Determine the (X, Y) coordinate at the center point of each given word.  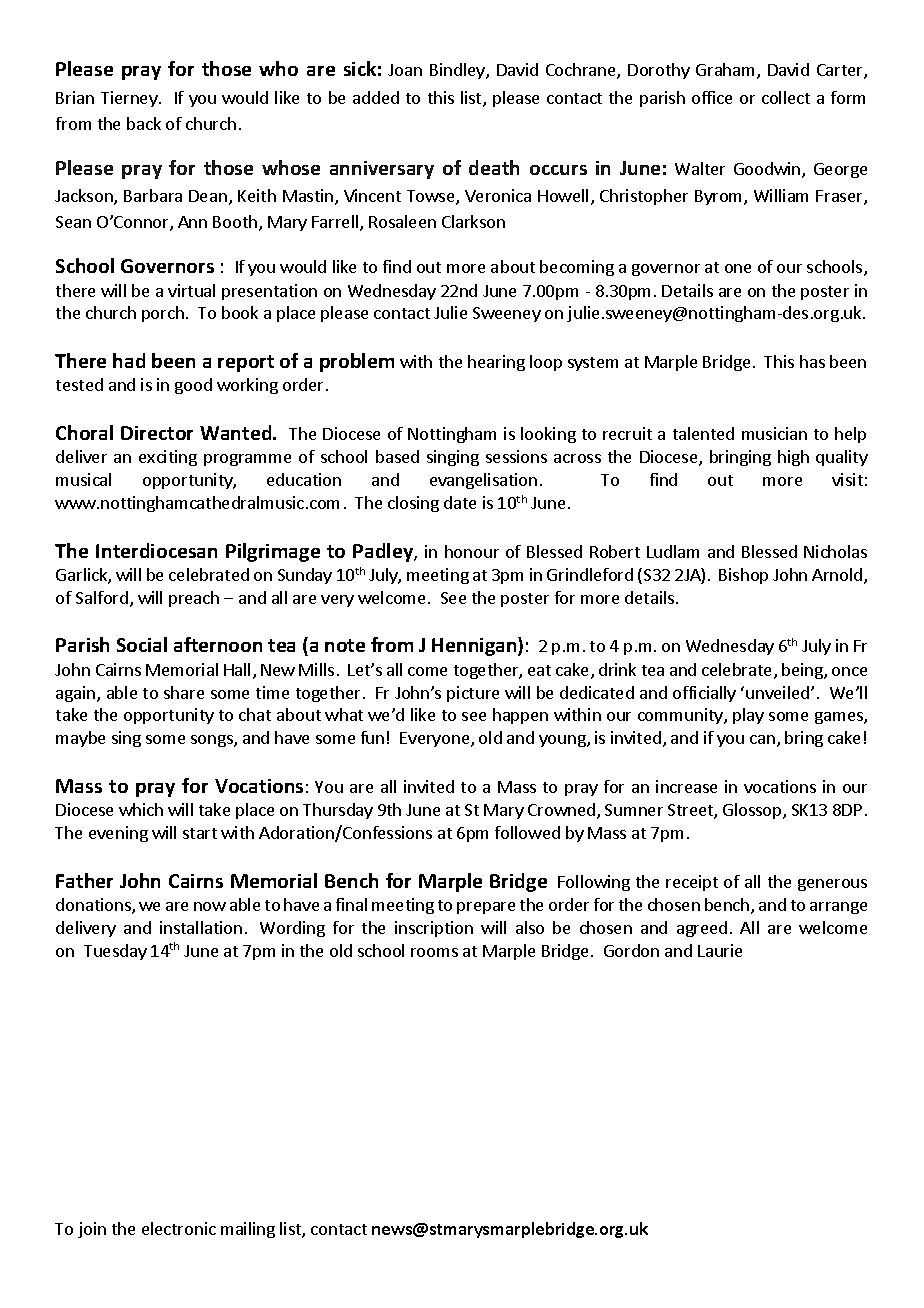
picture (473, 694)
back (144, 123)
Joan (405, 70)
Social (142, 644)
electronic (179, 1228)
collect (786, 97)
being (803, 671)
